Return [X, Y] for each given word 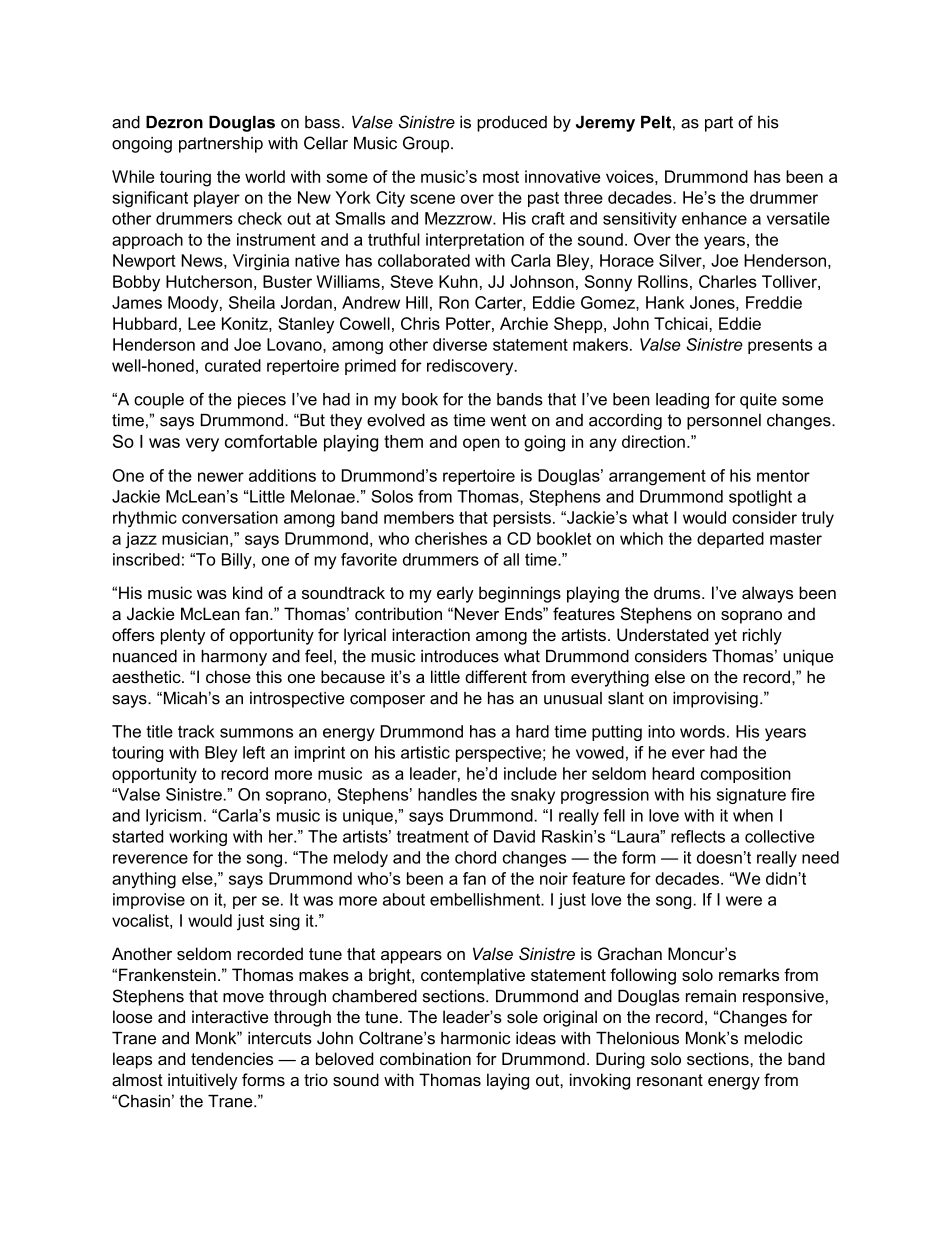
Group [427, 144]
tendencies [232, 1058]
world [265, 176]
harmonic [475, 1038]
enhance [714, 218]
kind [247, 592]
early [455, 594]
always [767, 594]
